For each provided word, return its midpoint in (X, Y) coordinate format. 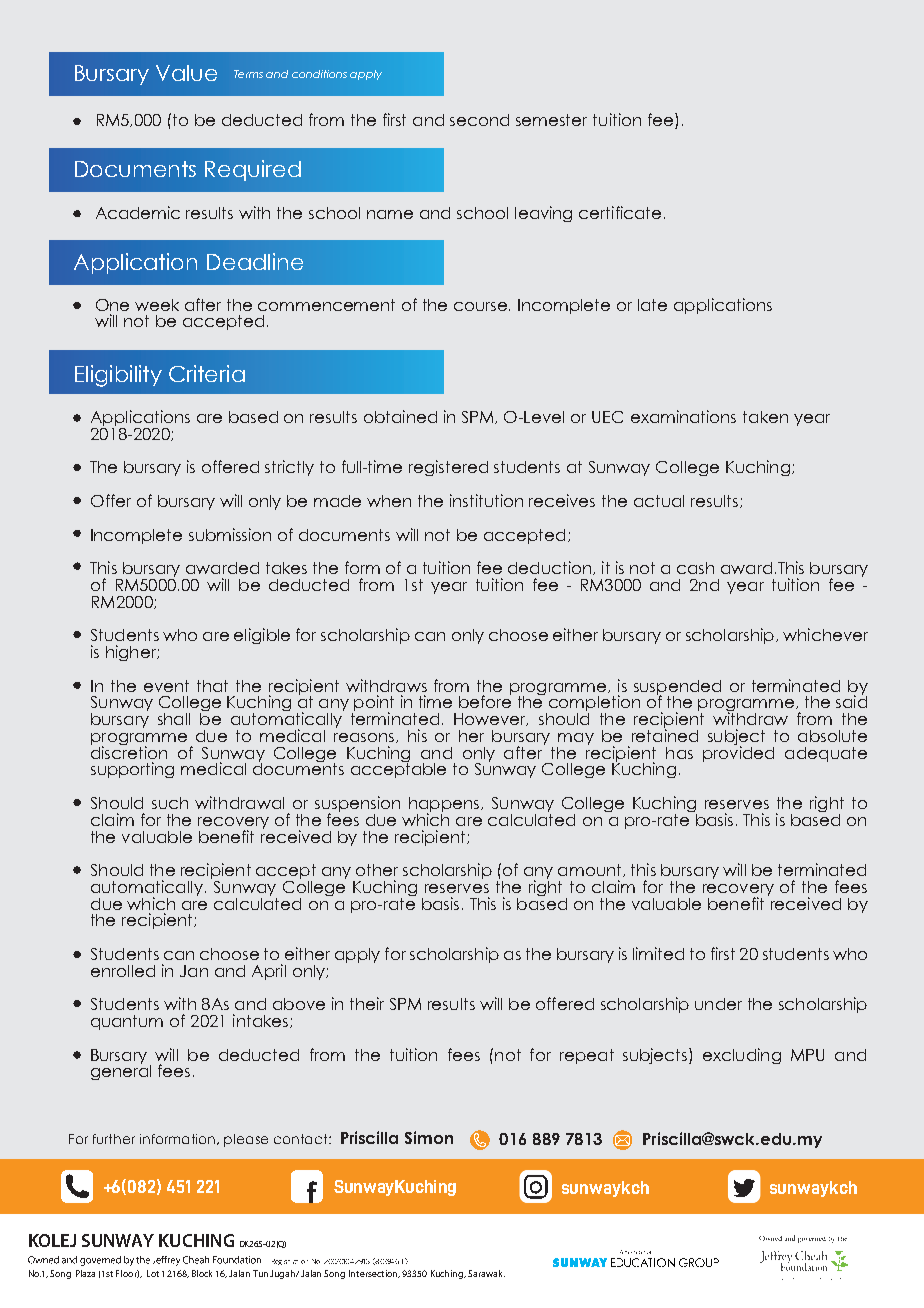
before (485, 700)
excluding (742, 1056)
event (166, 686)
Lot (153, 1273)
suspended (677, 688)
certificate (620, 212)
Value (186, 73)
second (479, 120)
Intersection (374, 1274)
